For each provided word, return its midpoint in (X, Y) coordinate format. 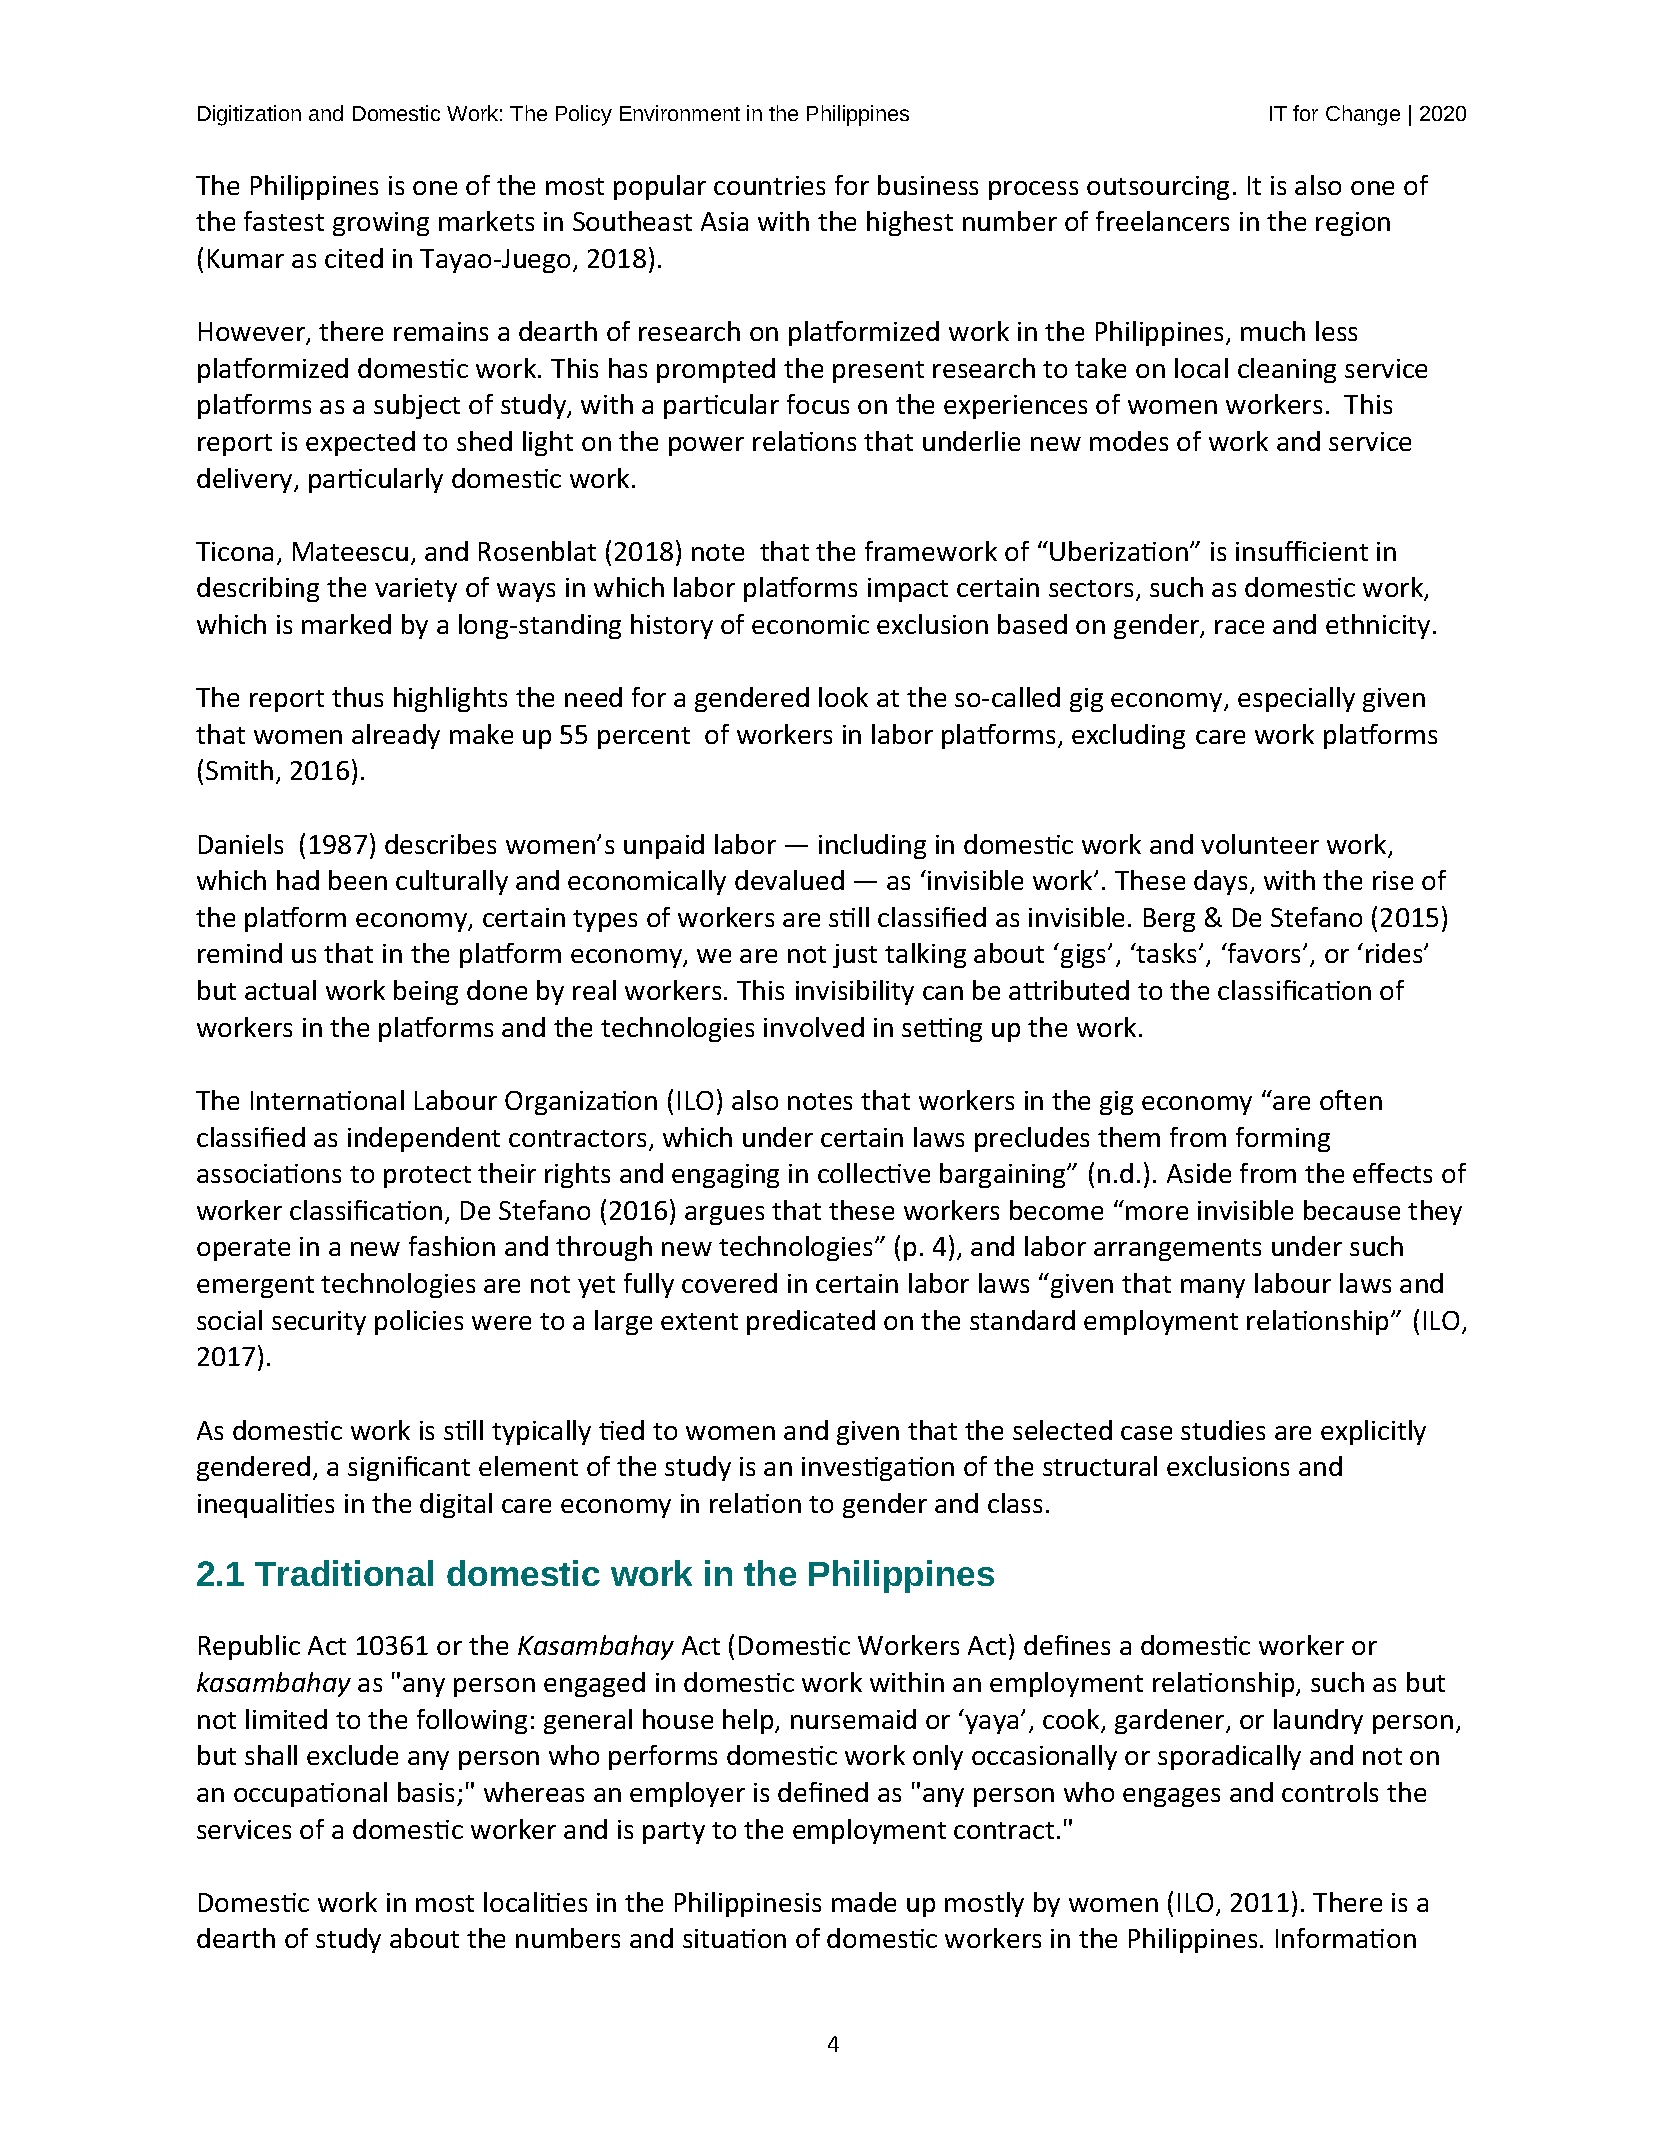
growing (381, 224)
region (1353, 224)
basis (426, 1792)
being (426, 992)
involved (814, 1027)
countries (769, 185)
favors (1265, 953)
